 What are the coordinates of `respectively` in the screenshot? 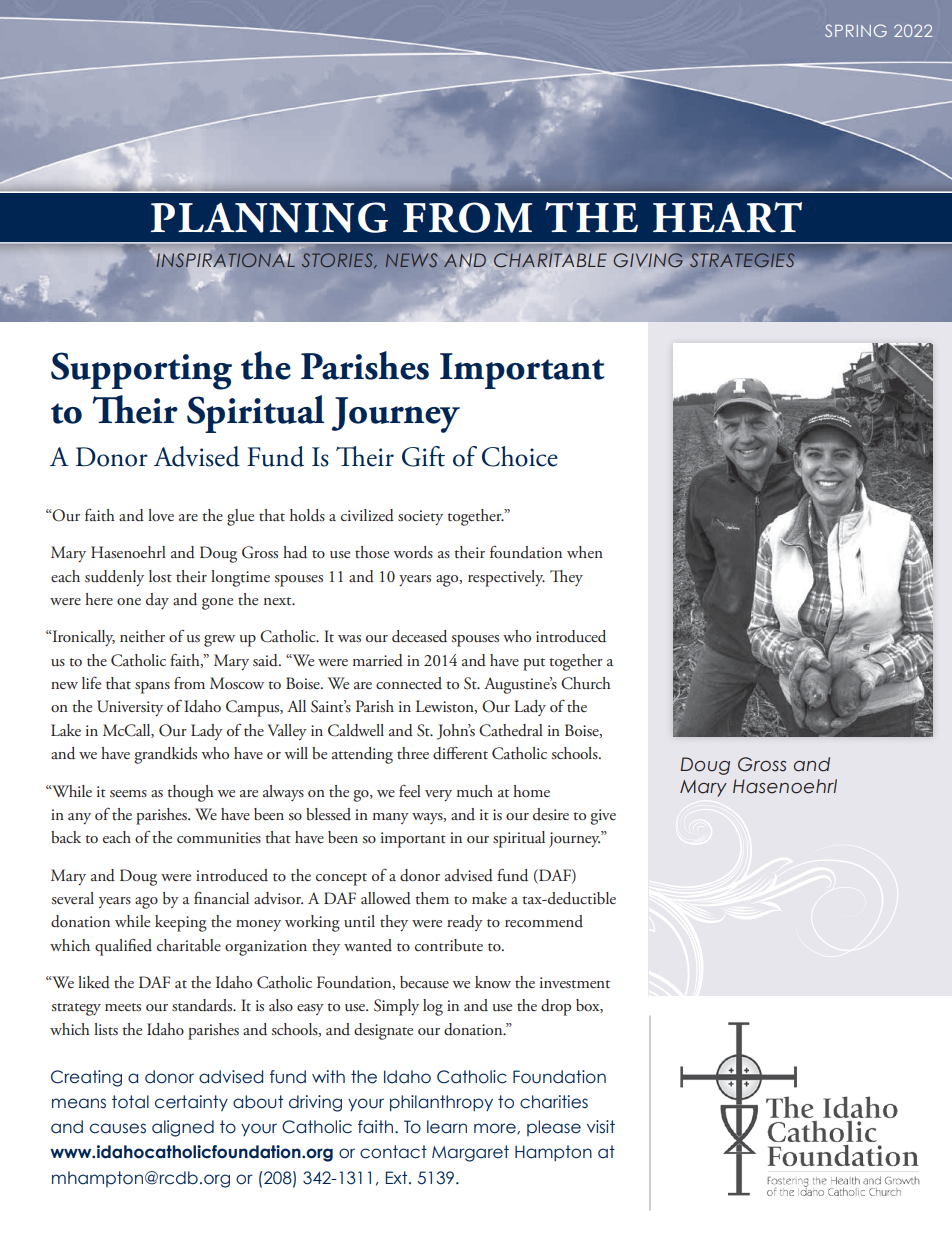 It's located at (506, 578).
